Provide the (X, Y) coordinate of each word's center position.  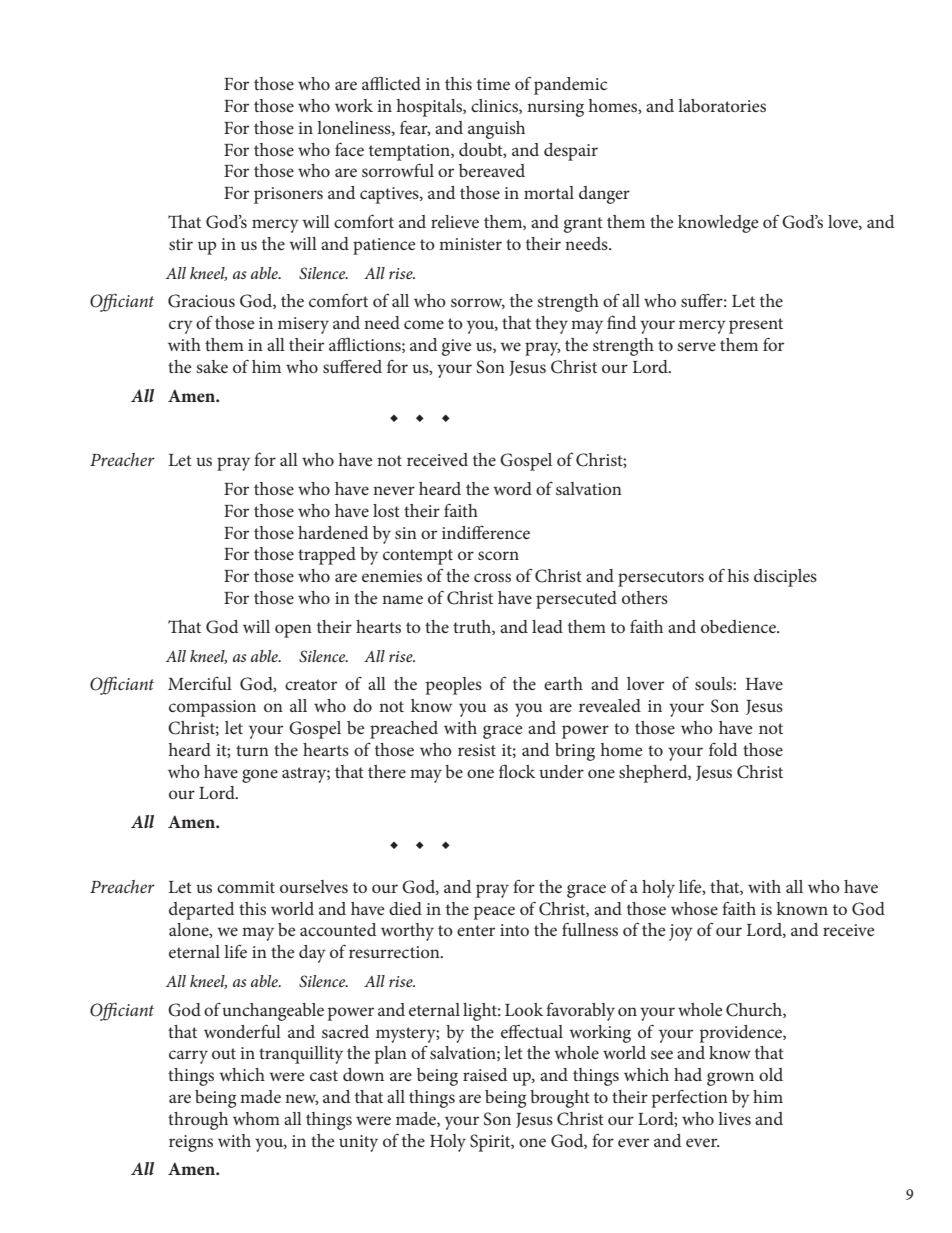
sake (212, 366)
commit (246, 887)
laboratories (722, 105)
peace (494, 913)
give (456, 347)
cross (492, 577)
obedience (739, 626)
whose (694, 908)
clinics (495, 106)
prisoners (288, 195)
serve (696, 346)
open (293, 631)
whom (256, 1118)
